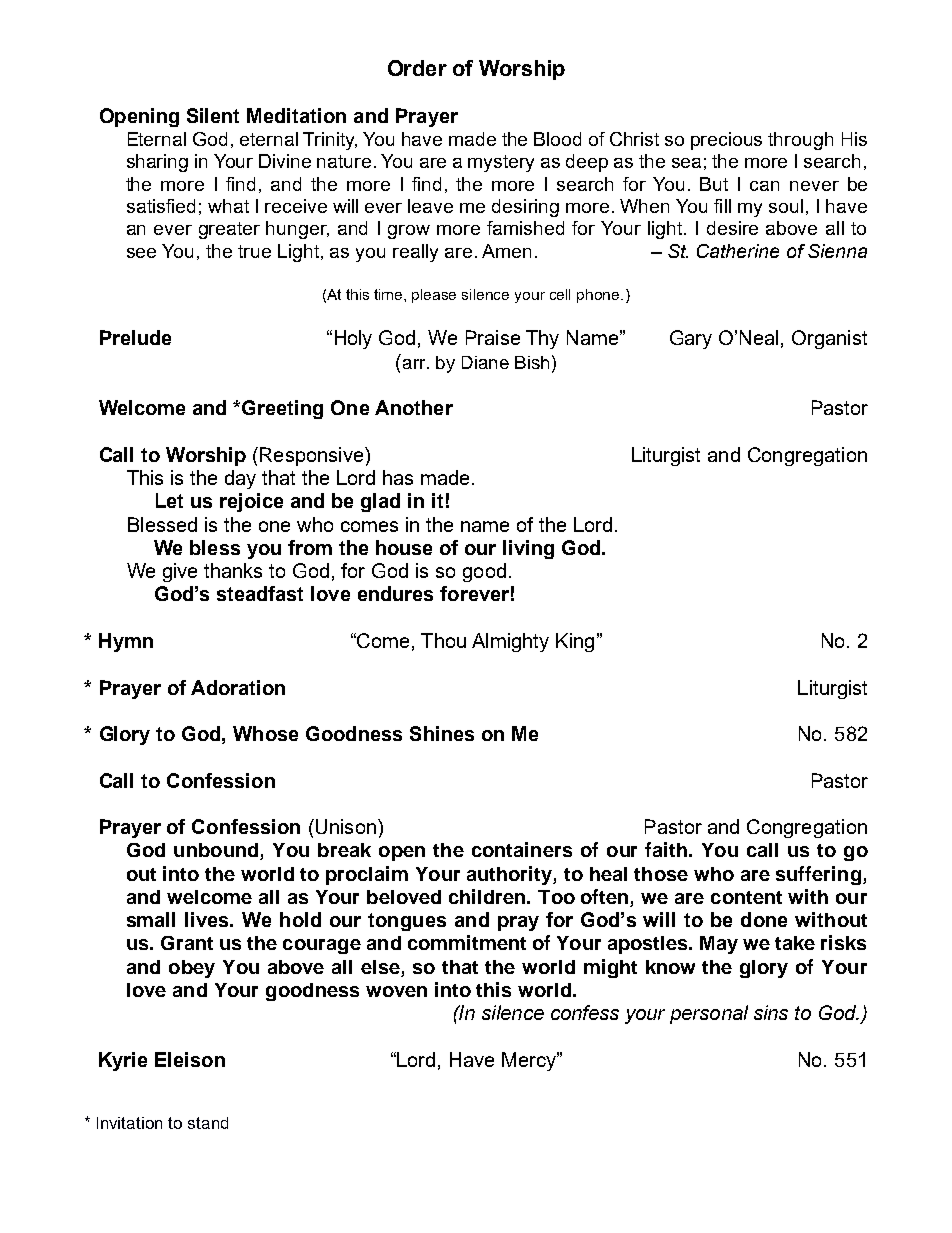 This screenshot has width=952, height=1233. Describe the element at coordinates (240, 479) in the screenshot. I see `day` at that location.
